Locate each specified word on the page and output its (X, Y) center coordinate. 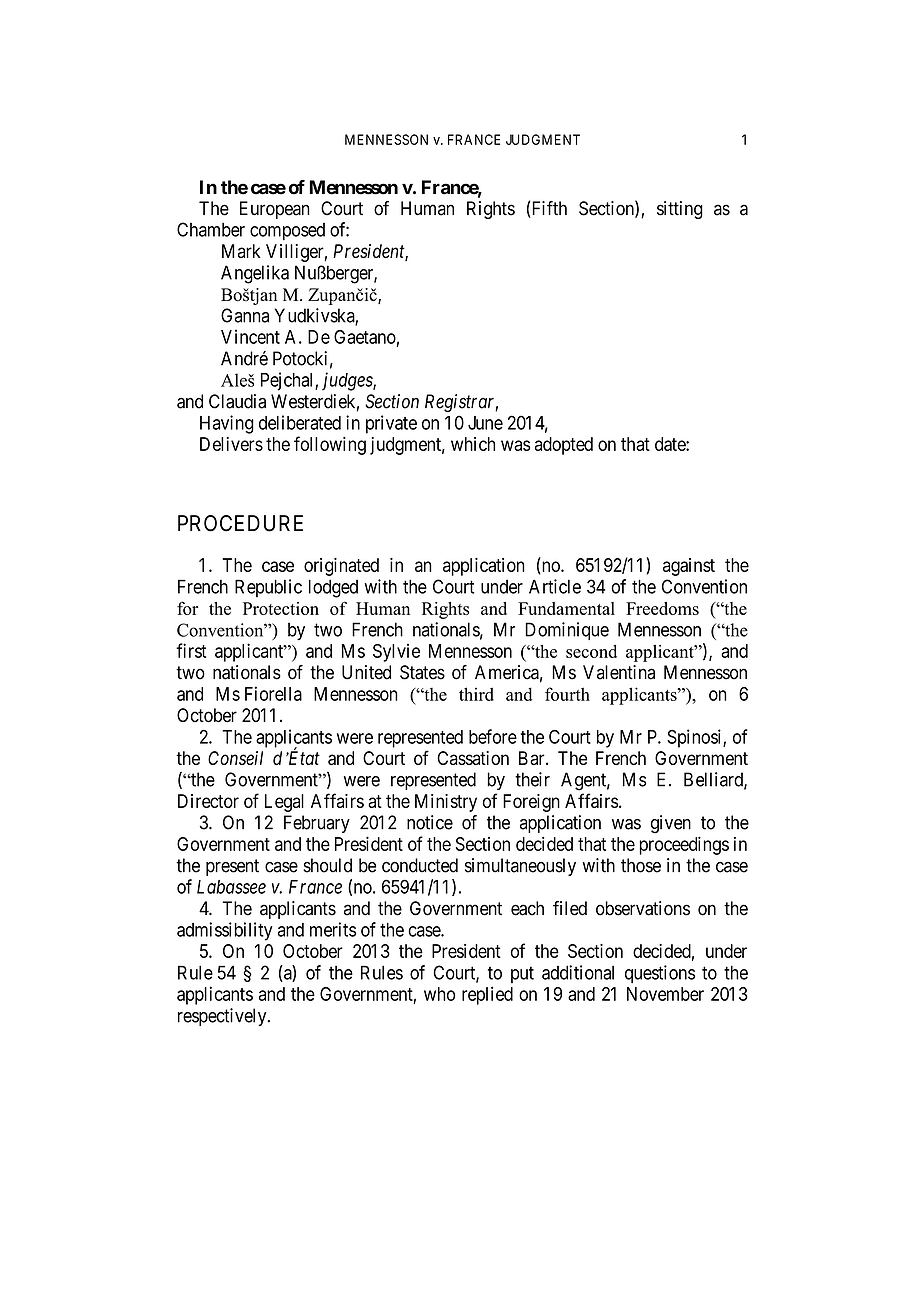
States (422, 672)
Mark (241, 251)
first (191, 650)
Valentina (619, 672)
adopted (564, 446)
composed (287, 232)
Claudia (237, 401)
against (689, 567)
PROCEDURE (240, 523)
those (641, 865)
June (485, 423)
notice (430, 822)
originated (341, 567)
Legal (284, 803)
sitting (680, 210)
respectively (223, 1017)
